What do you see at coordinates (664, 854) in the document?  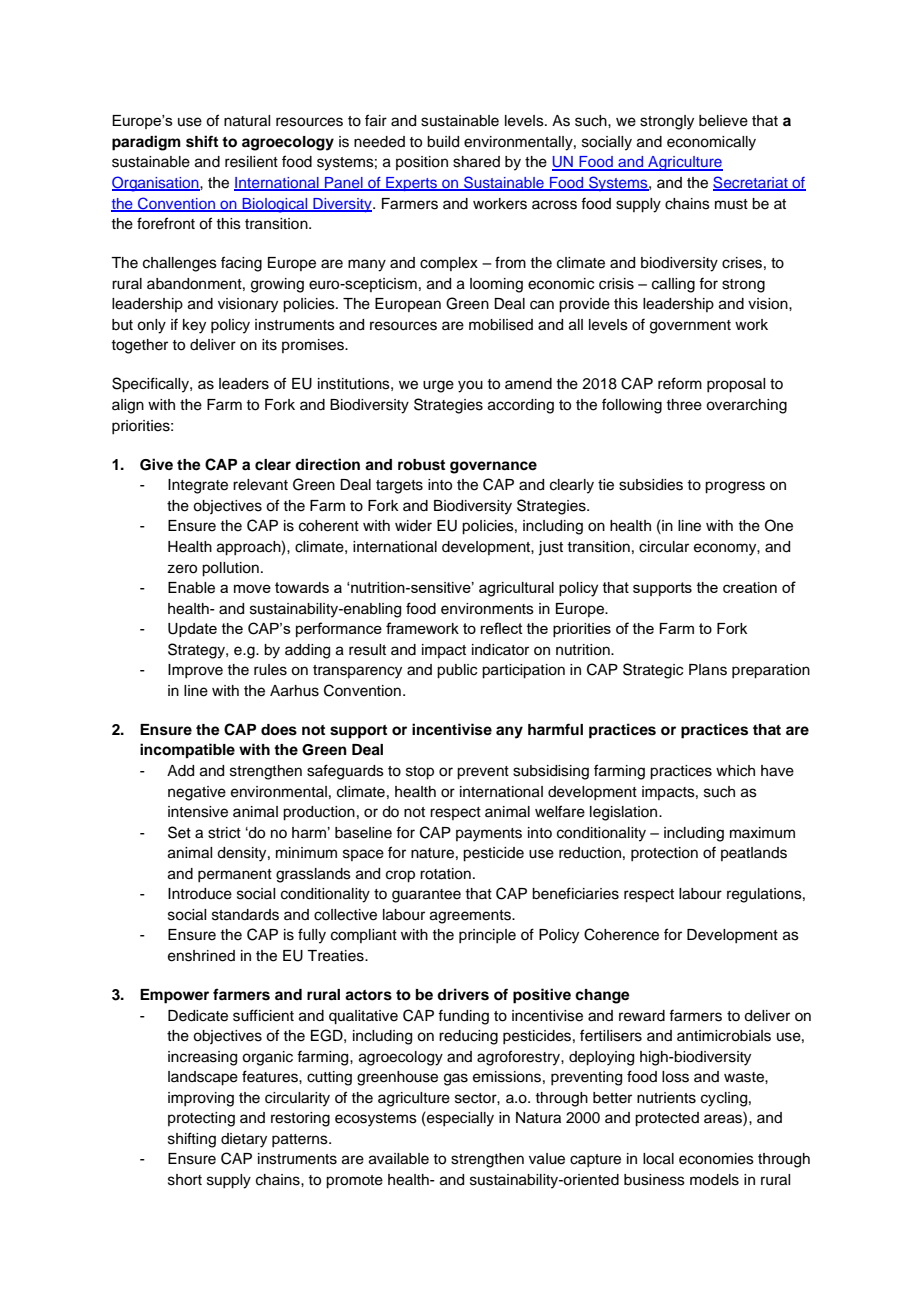 I see `protection` at bounding box center [664, 854].
